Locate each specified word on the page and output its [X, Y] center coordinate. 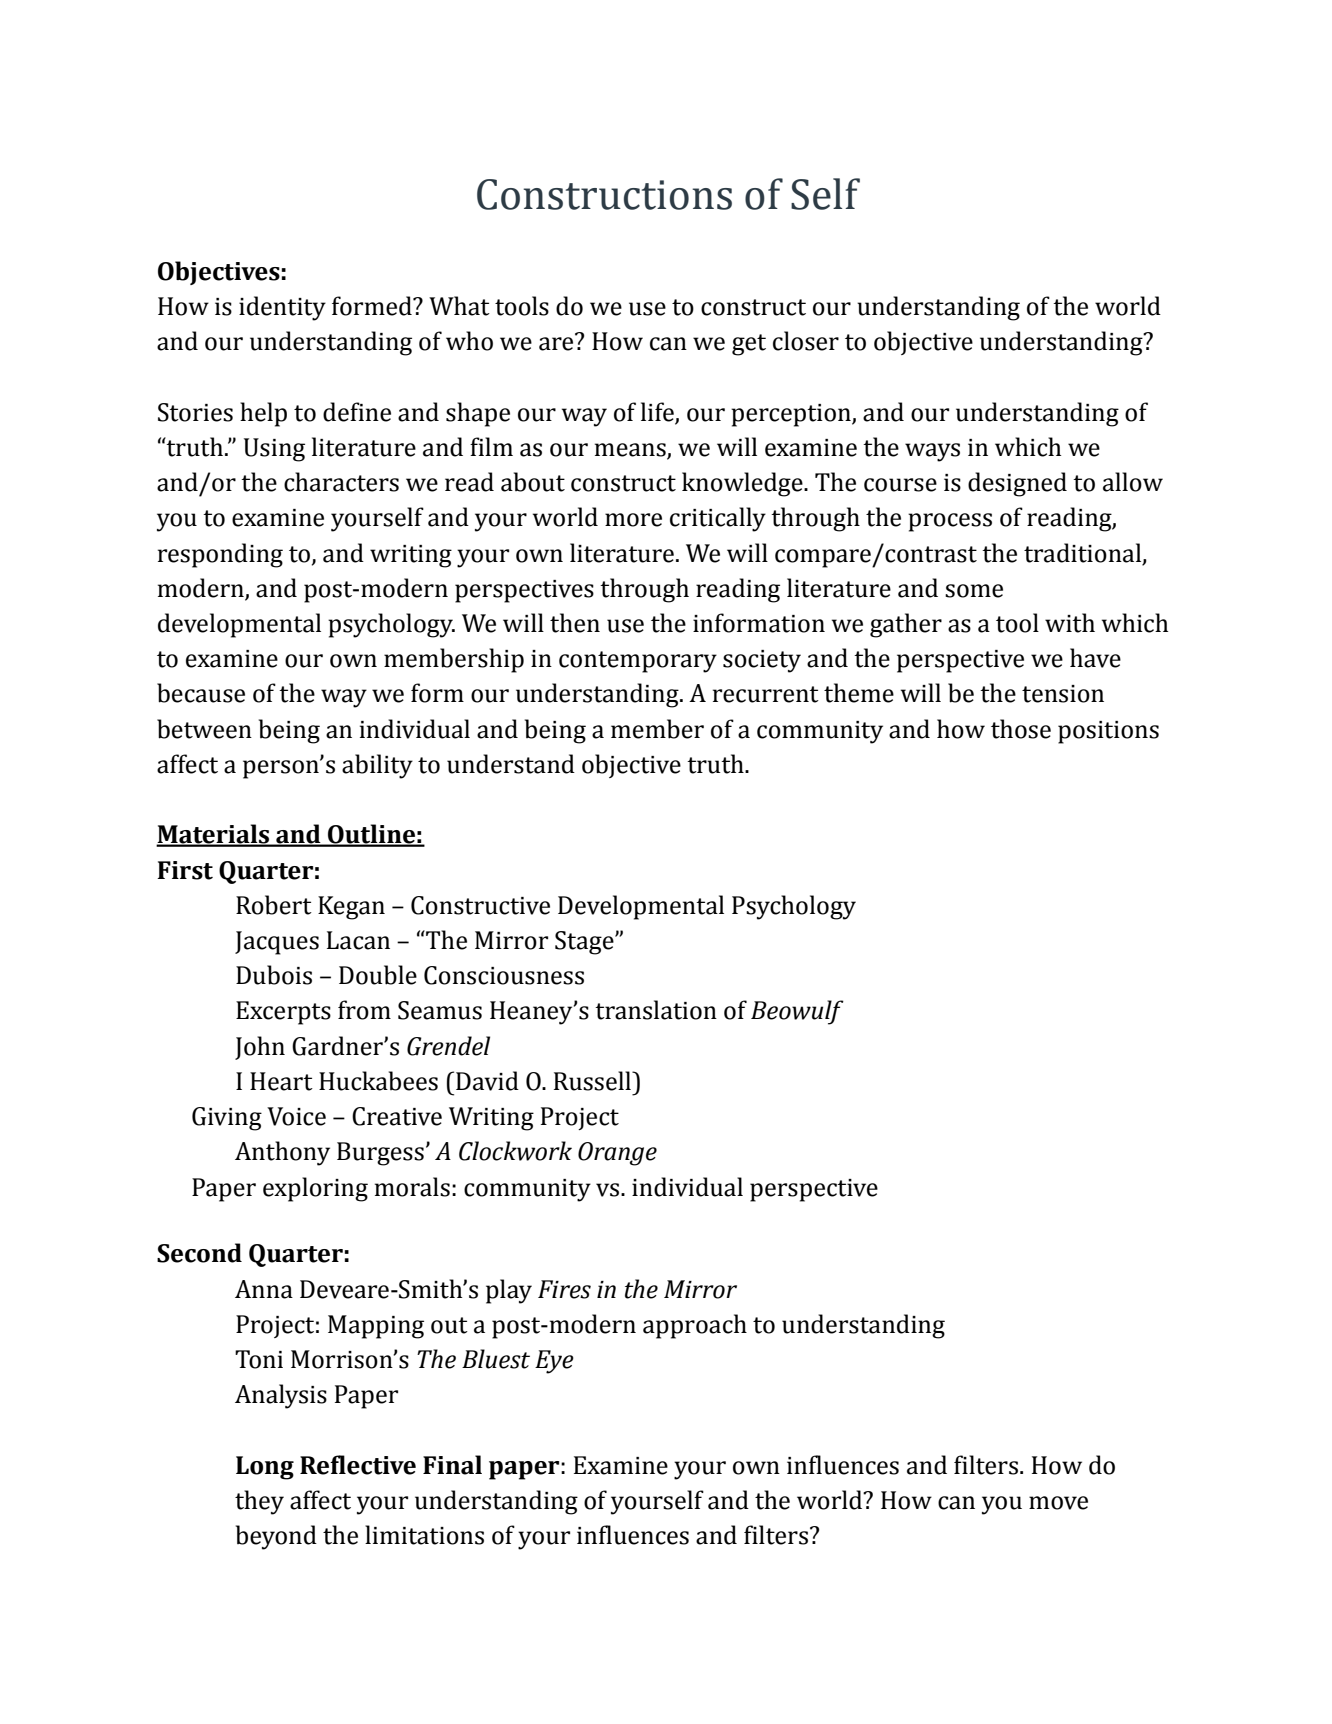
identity [282, 308]
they [259, 1502]
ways [932, 452]
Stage [585, 943]
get [749, 345]
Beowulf [797, 1012]
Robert [274, 905]
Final [452, 1465]
